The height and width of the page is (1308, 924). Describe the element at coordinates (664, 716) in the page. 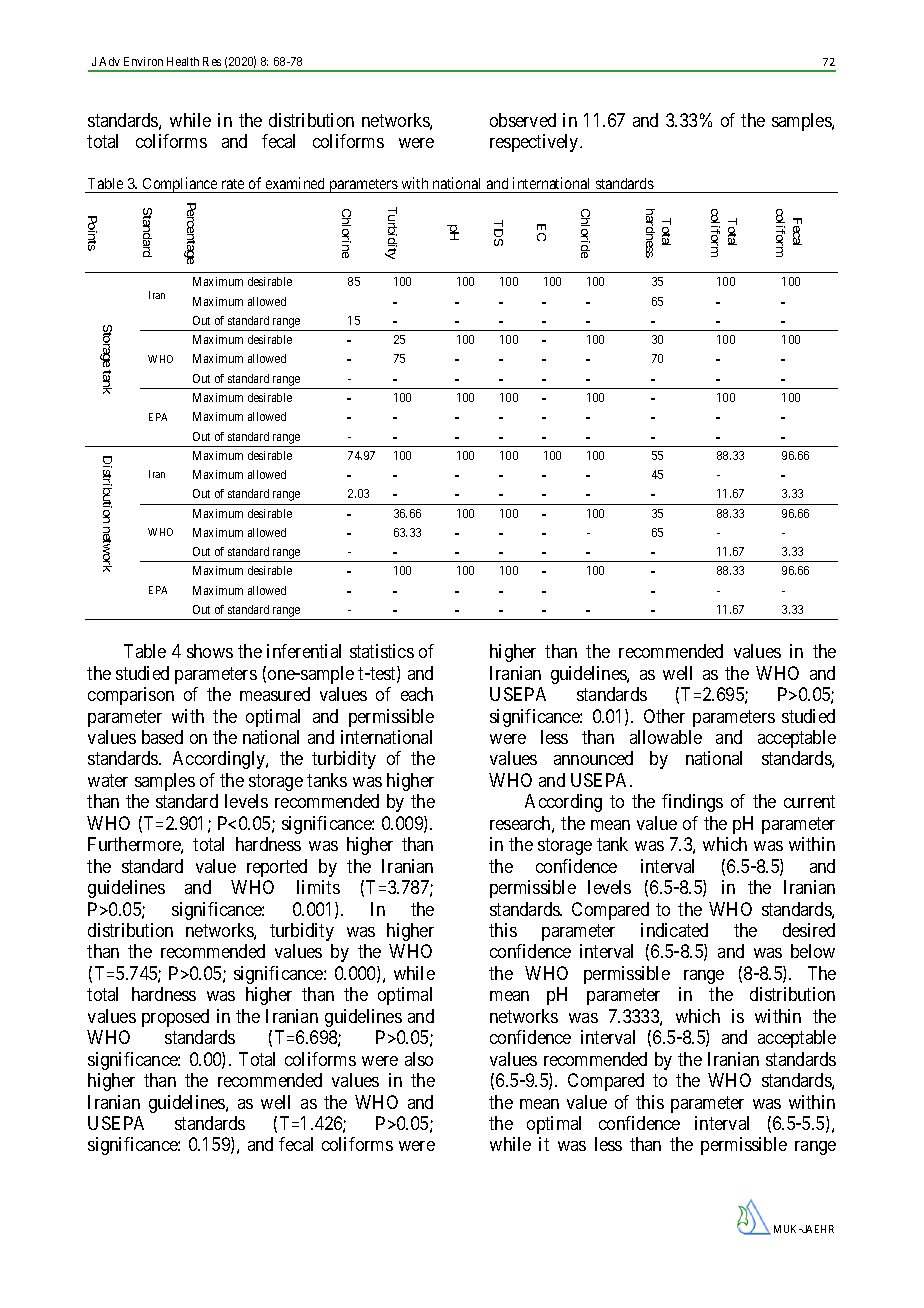

I see `Other` at that location.
